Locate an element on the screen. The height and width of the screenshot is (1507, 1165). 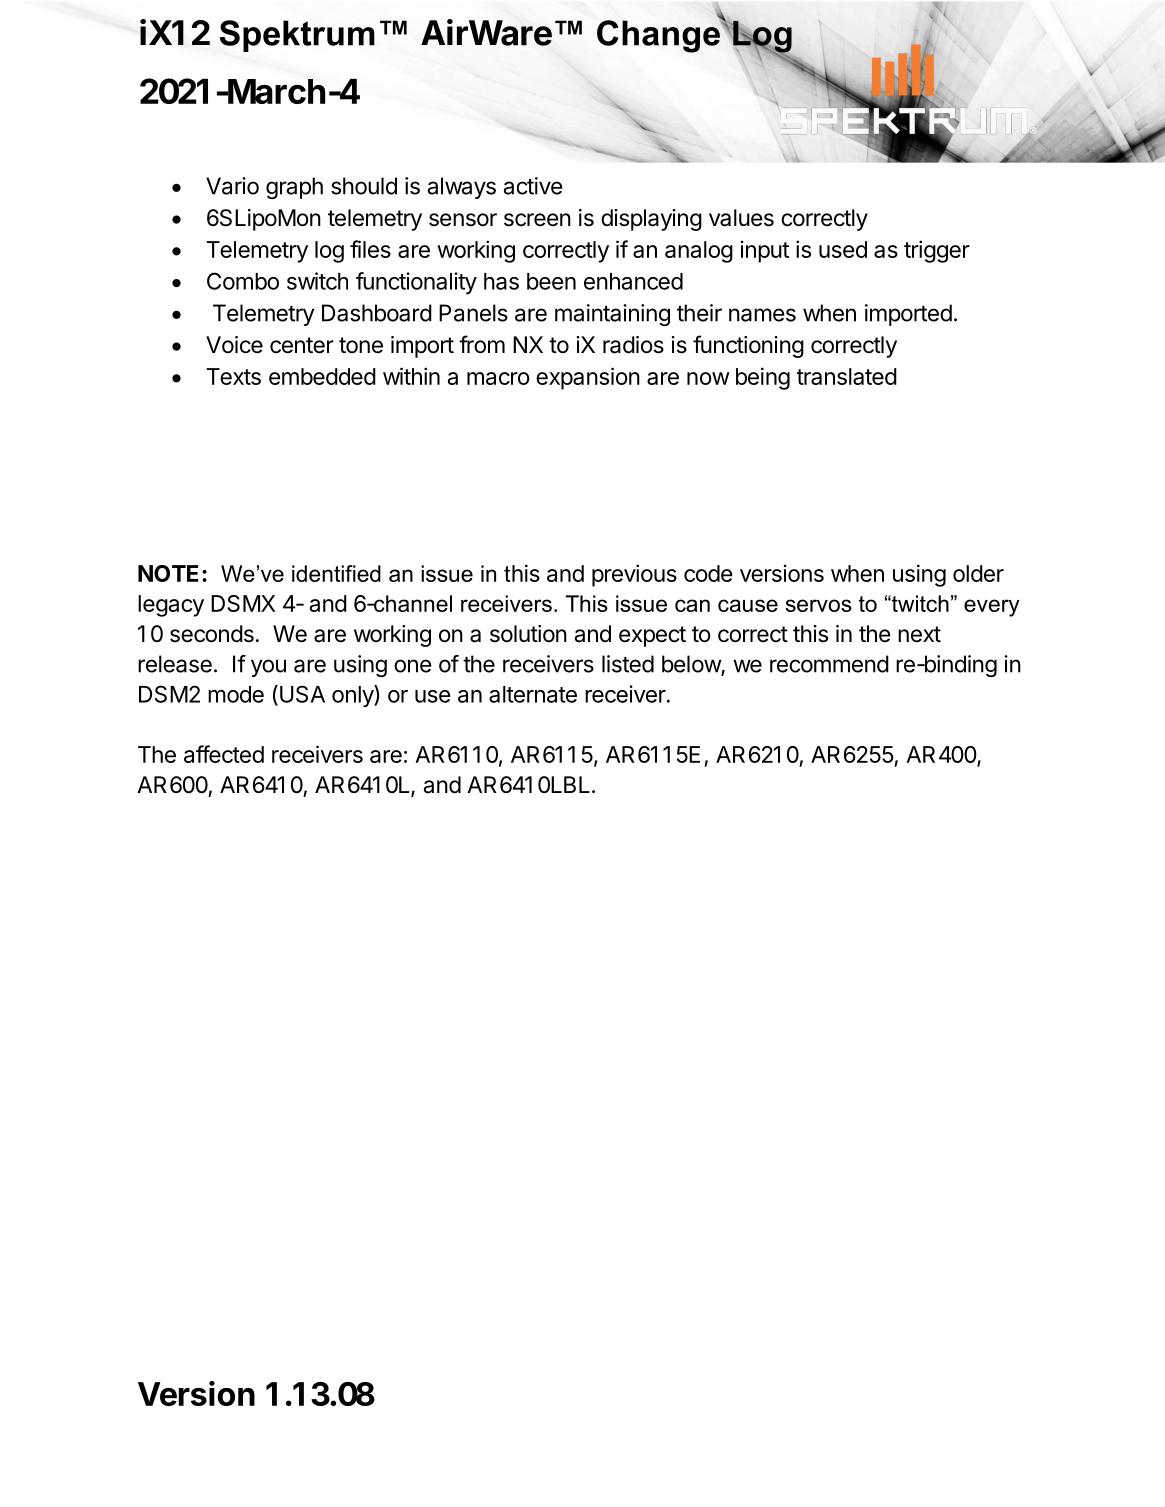
solution is located at coordinates (528, 634).
